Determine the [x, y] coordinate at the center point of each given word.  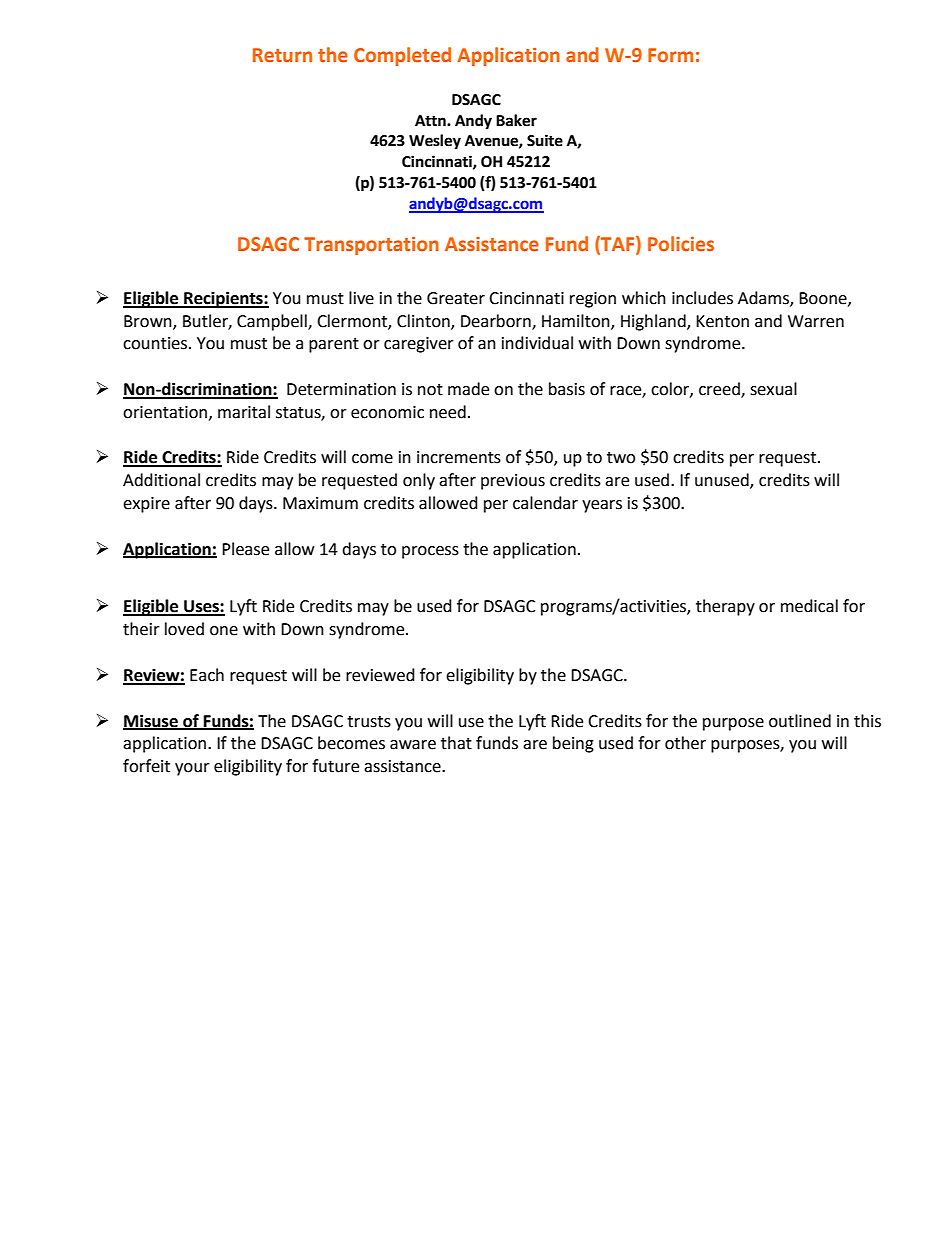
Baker [516, 120]
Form [670, 55]
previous [513, 482]
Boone [824, 299]
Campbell [273, 322]
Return [282, 55]
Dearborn [497, 321]
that [456, 743]
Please [245, 549]
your [192, 769]
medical [809, 606]
